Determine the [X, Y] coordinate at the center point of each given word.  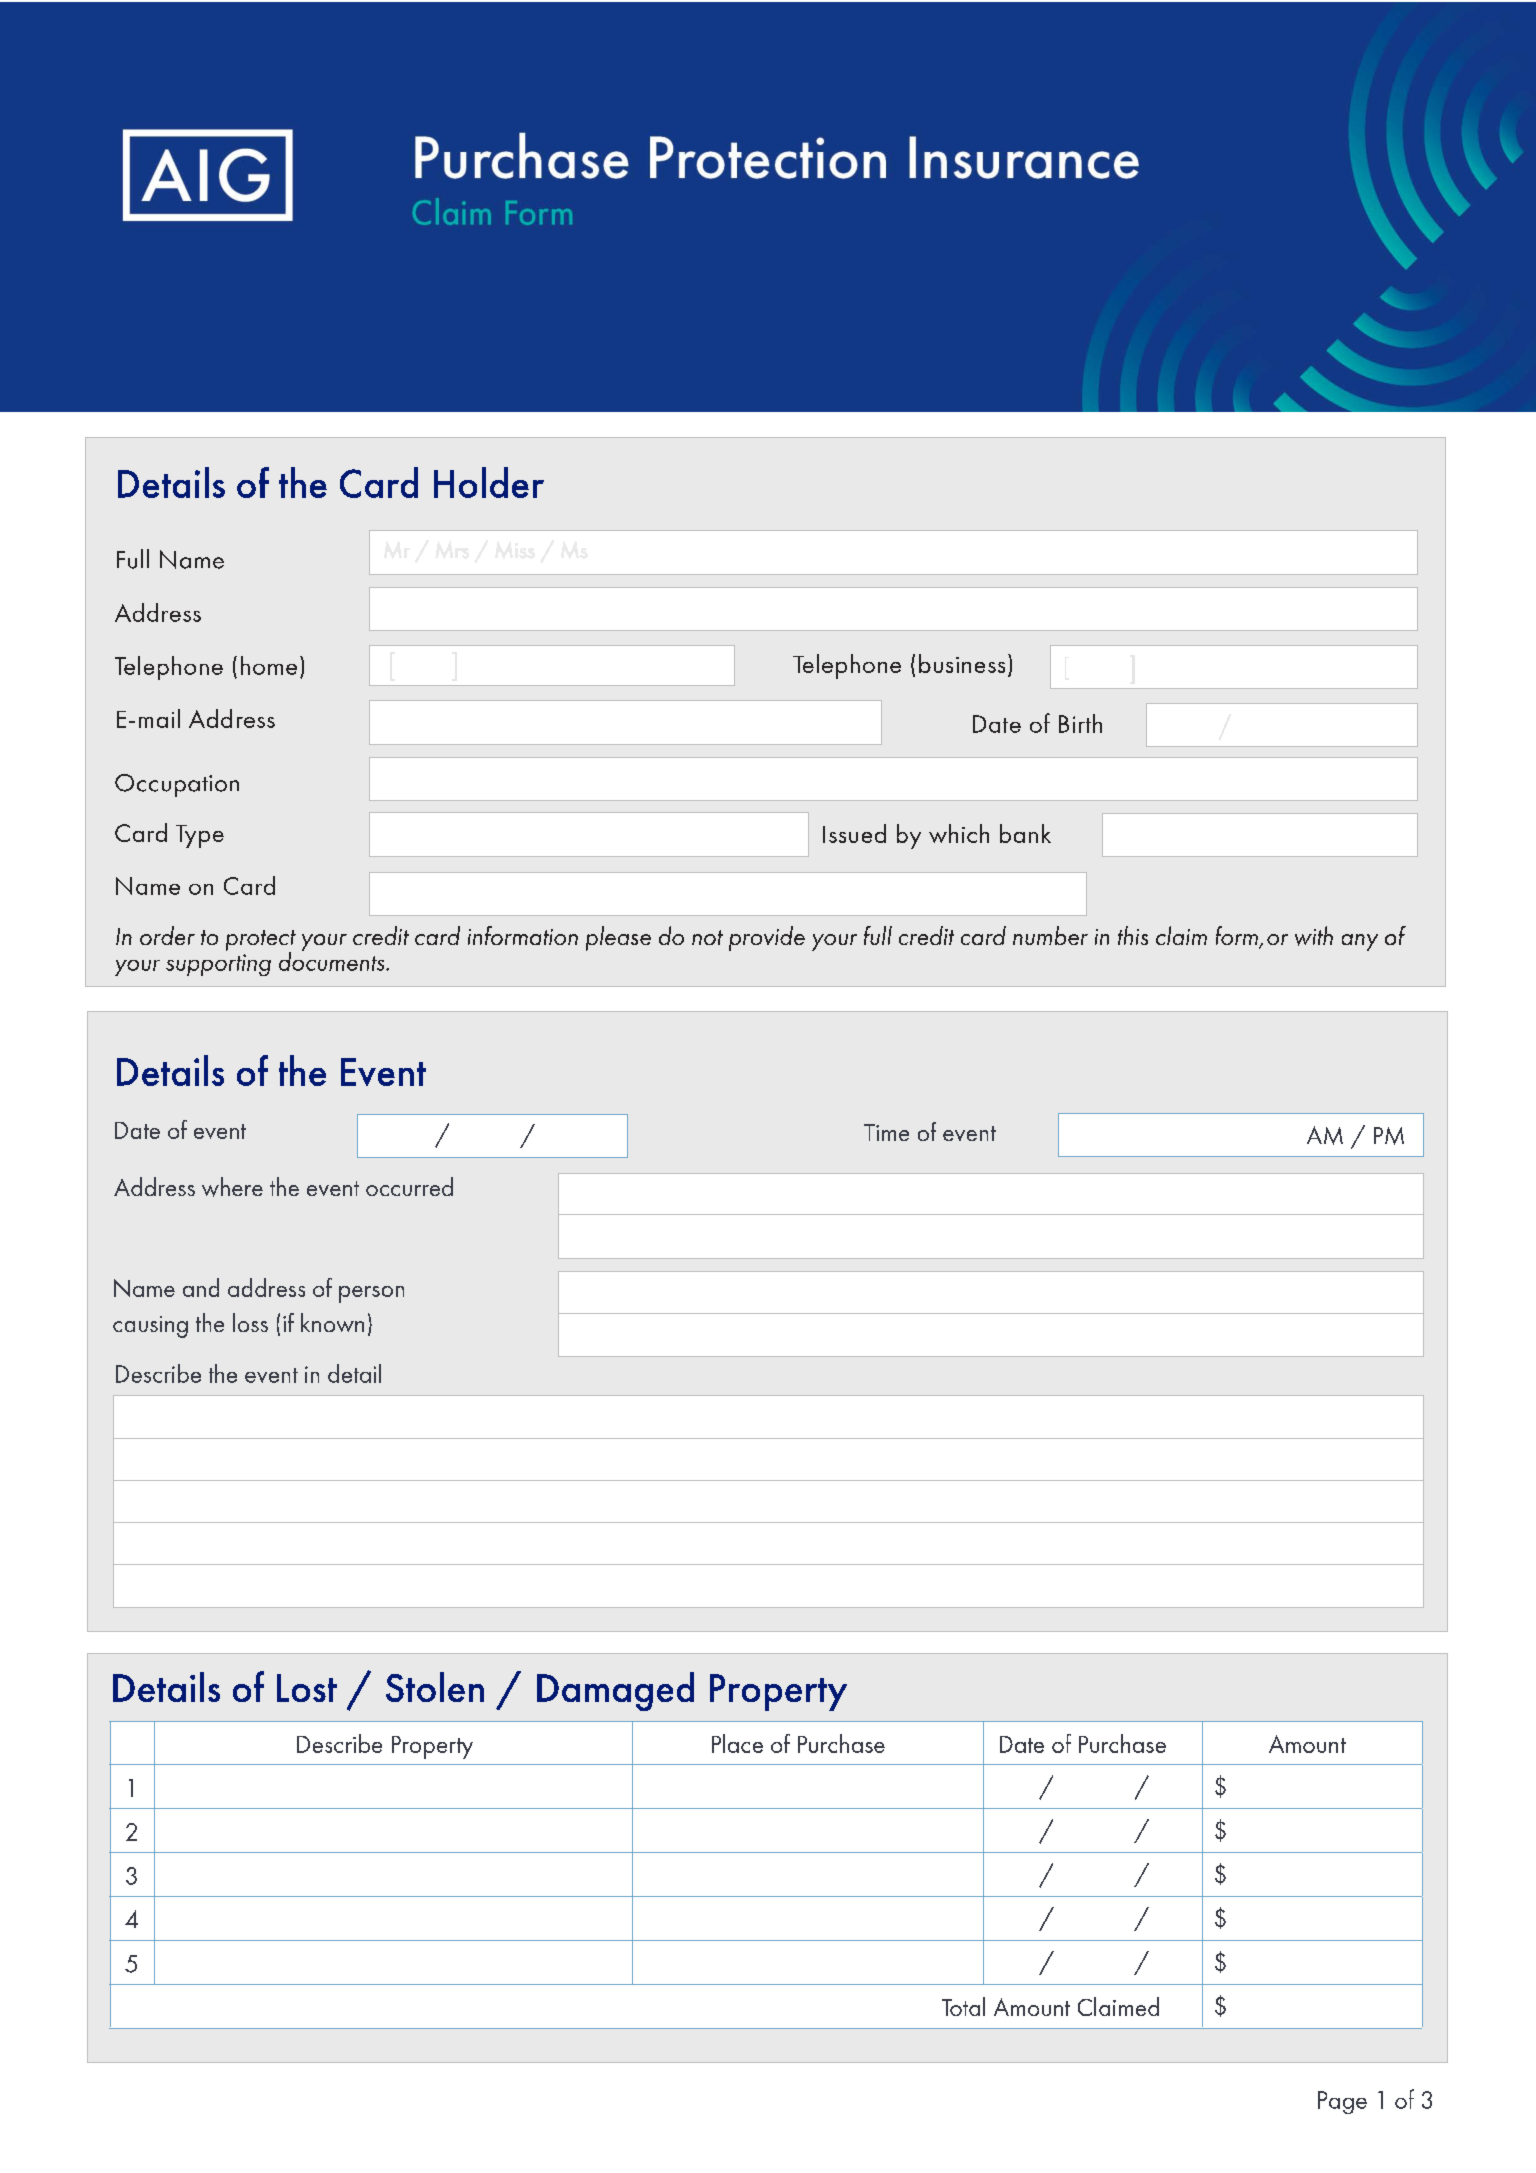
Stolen [435, 1687]
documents [333, 960]
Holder [489, 482]
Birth [1080, 723]
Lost [307, 1688]
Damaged [615, 1691]
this [1133, 935]
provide [767, 938]
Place [737, 1743]
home [269, 665]
